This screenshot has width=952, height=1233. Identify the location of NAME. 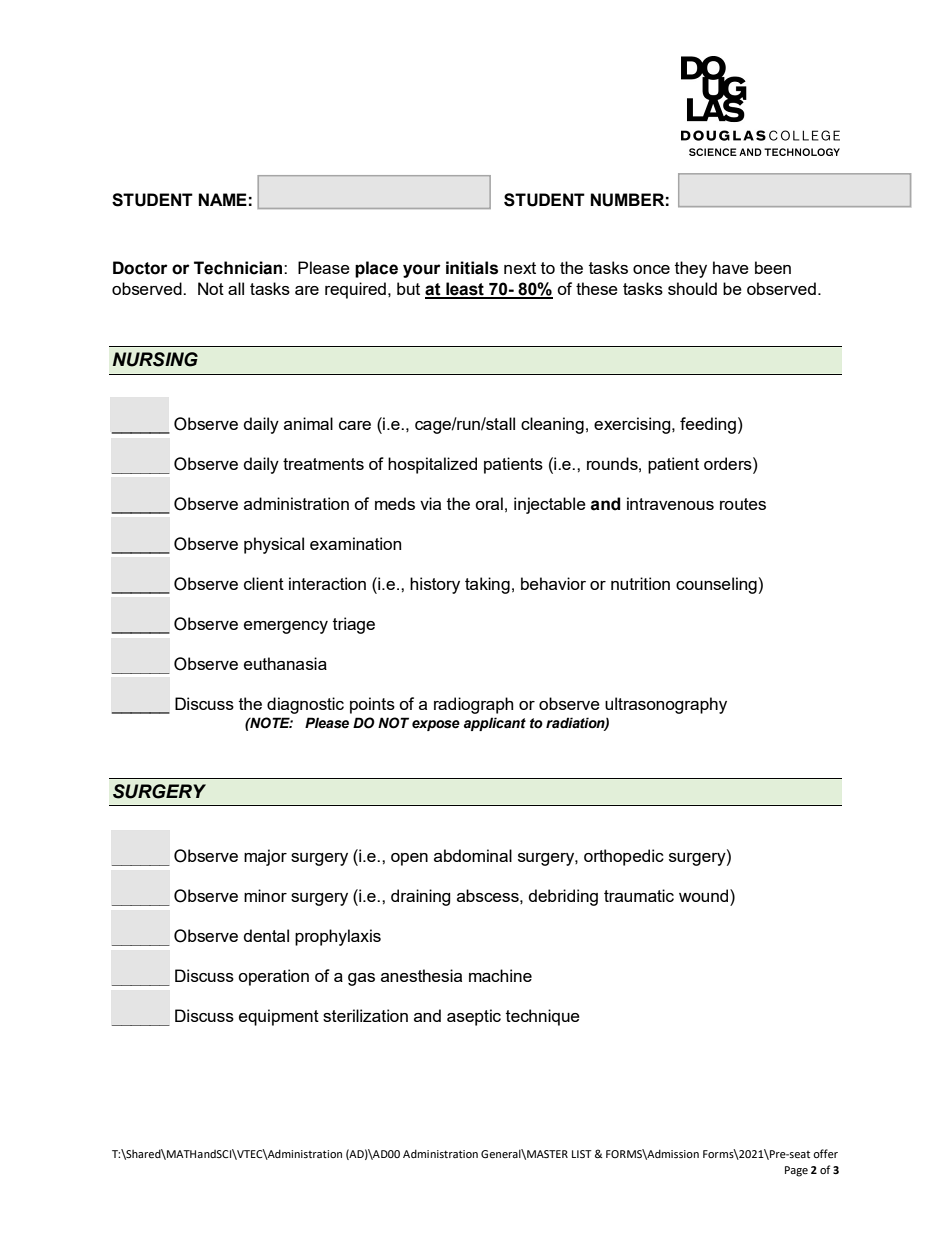
(223, 199).
